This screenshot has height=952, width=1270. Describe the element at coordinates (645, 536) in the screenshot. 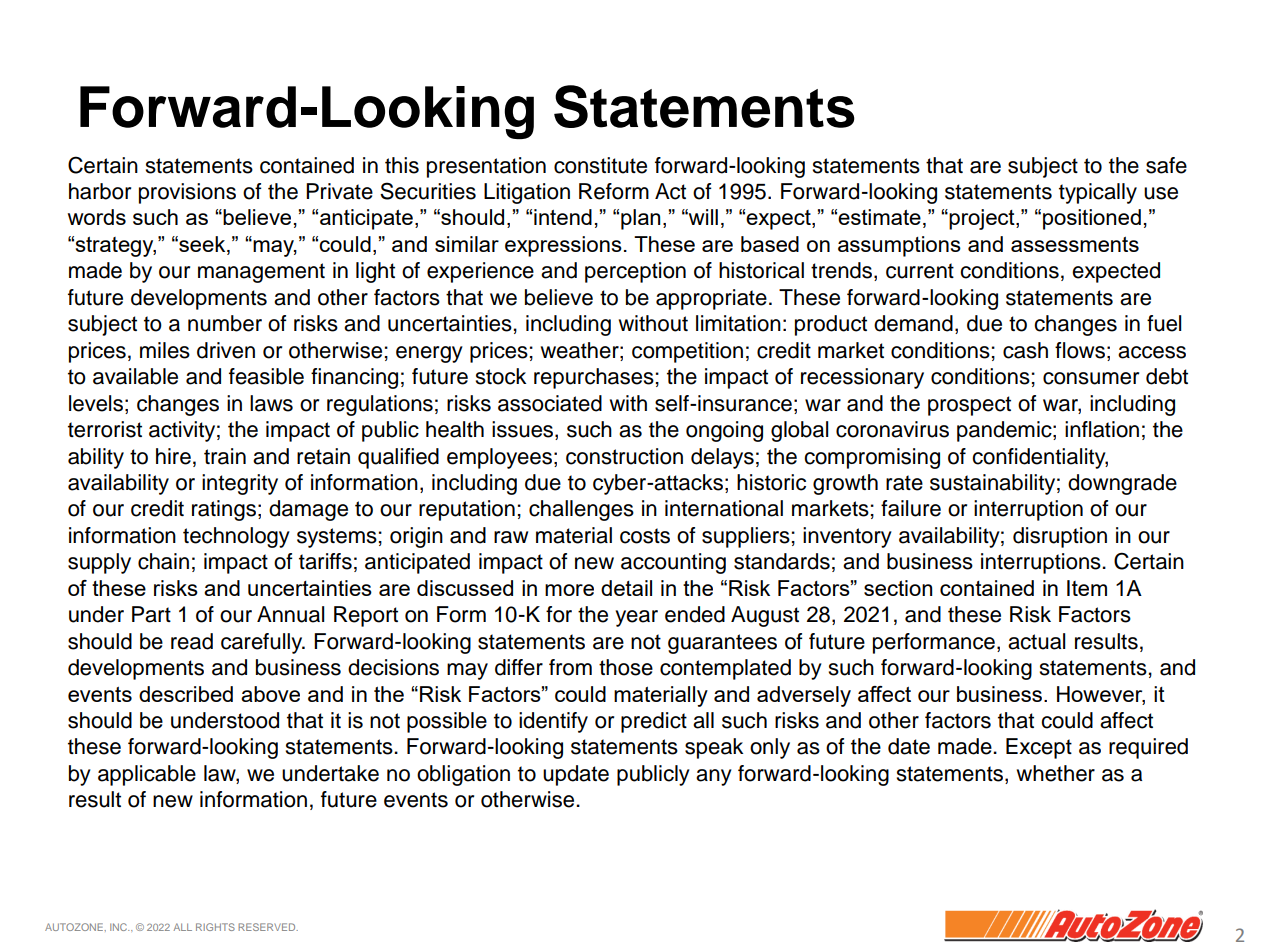

I see `costs` at that location.
